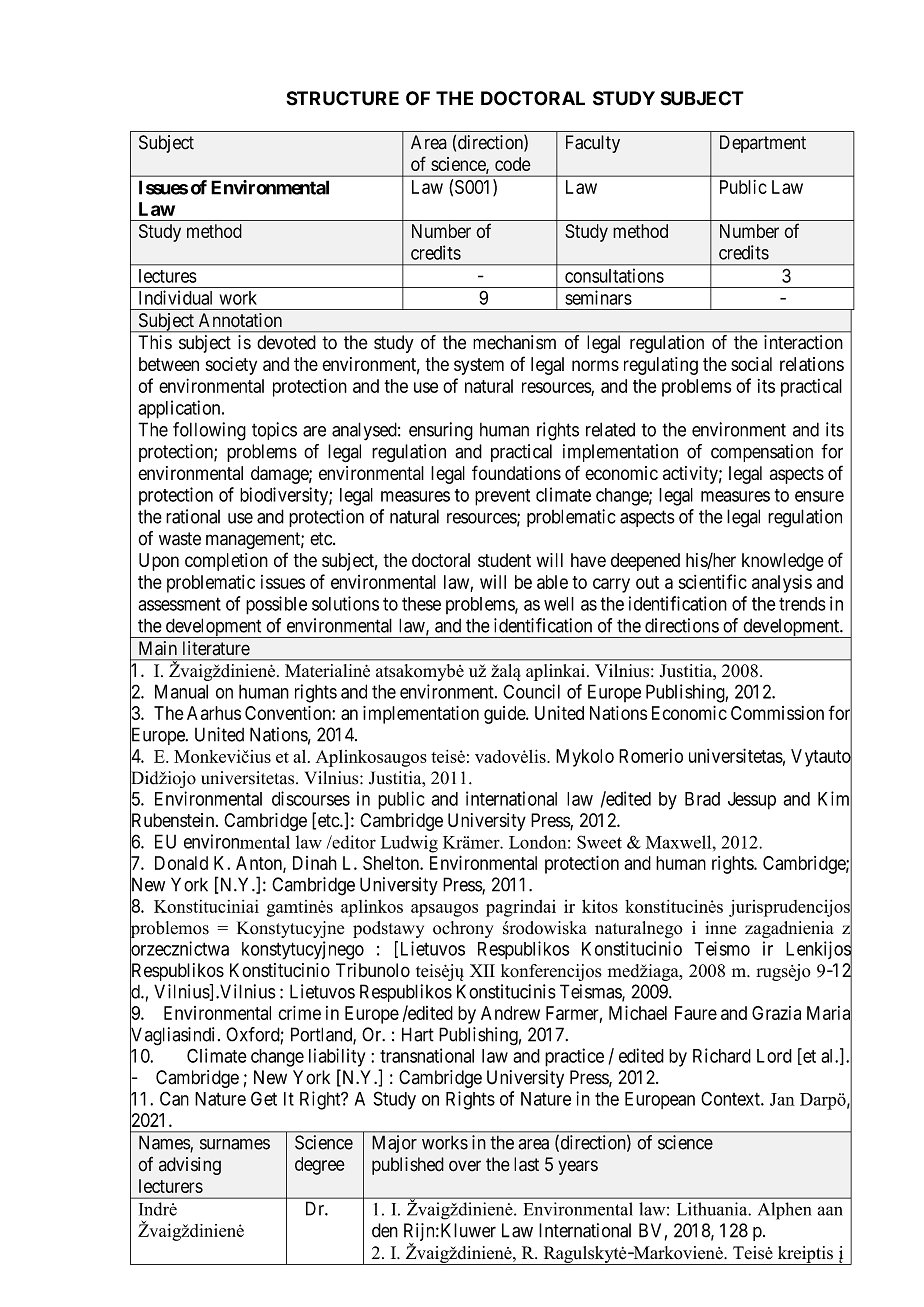  What do you see at coordinates (231, 366) in the image?
I see `society` at bounding box center [231, 366].
